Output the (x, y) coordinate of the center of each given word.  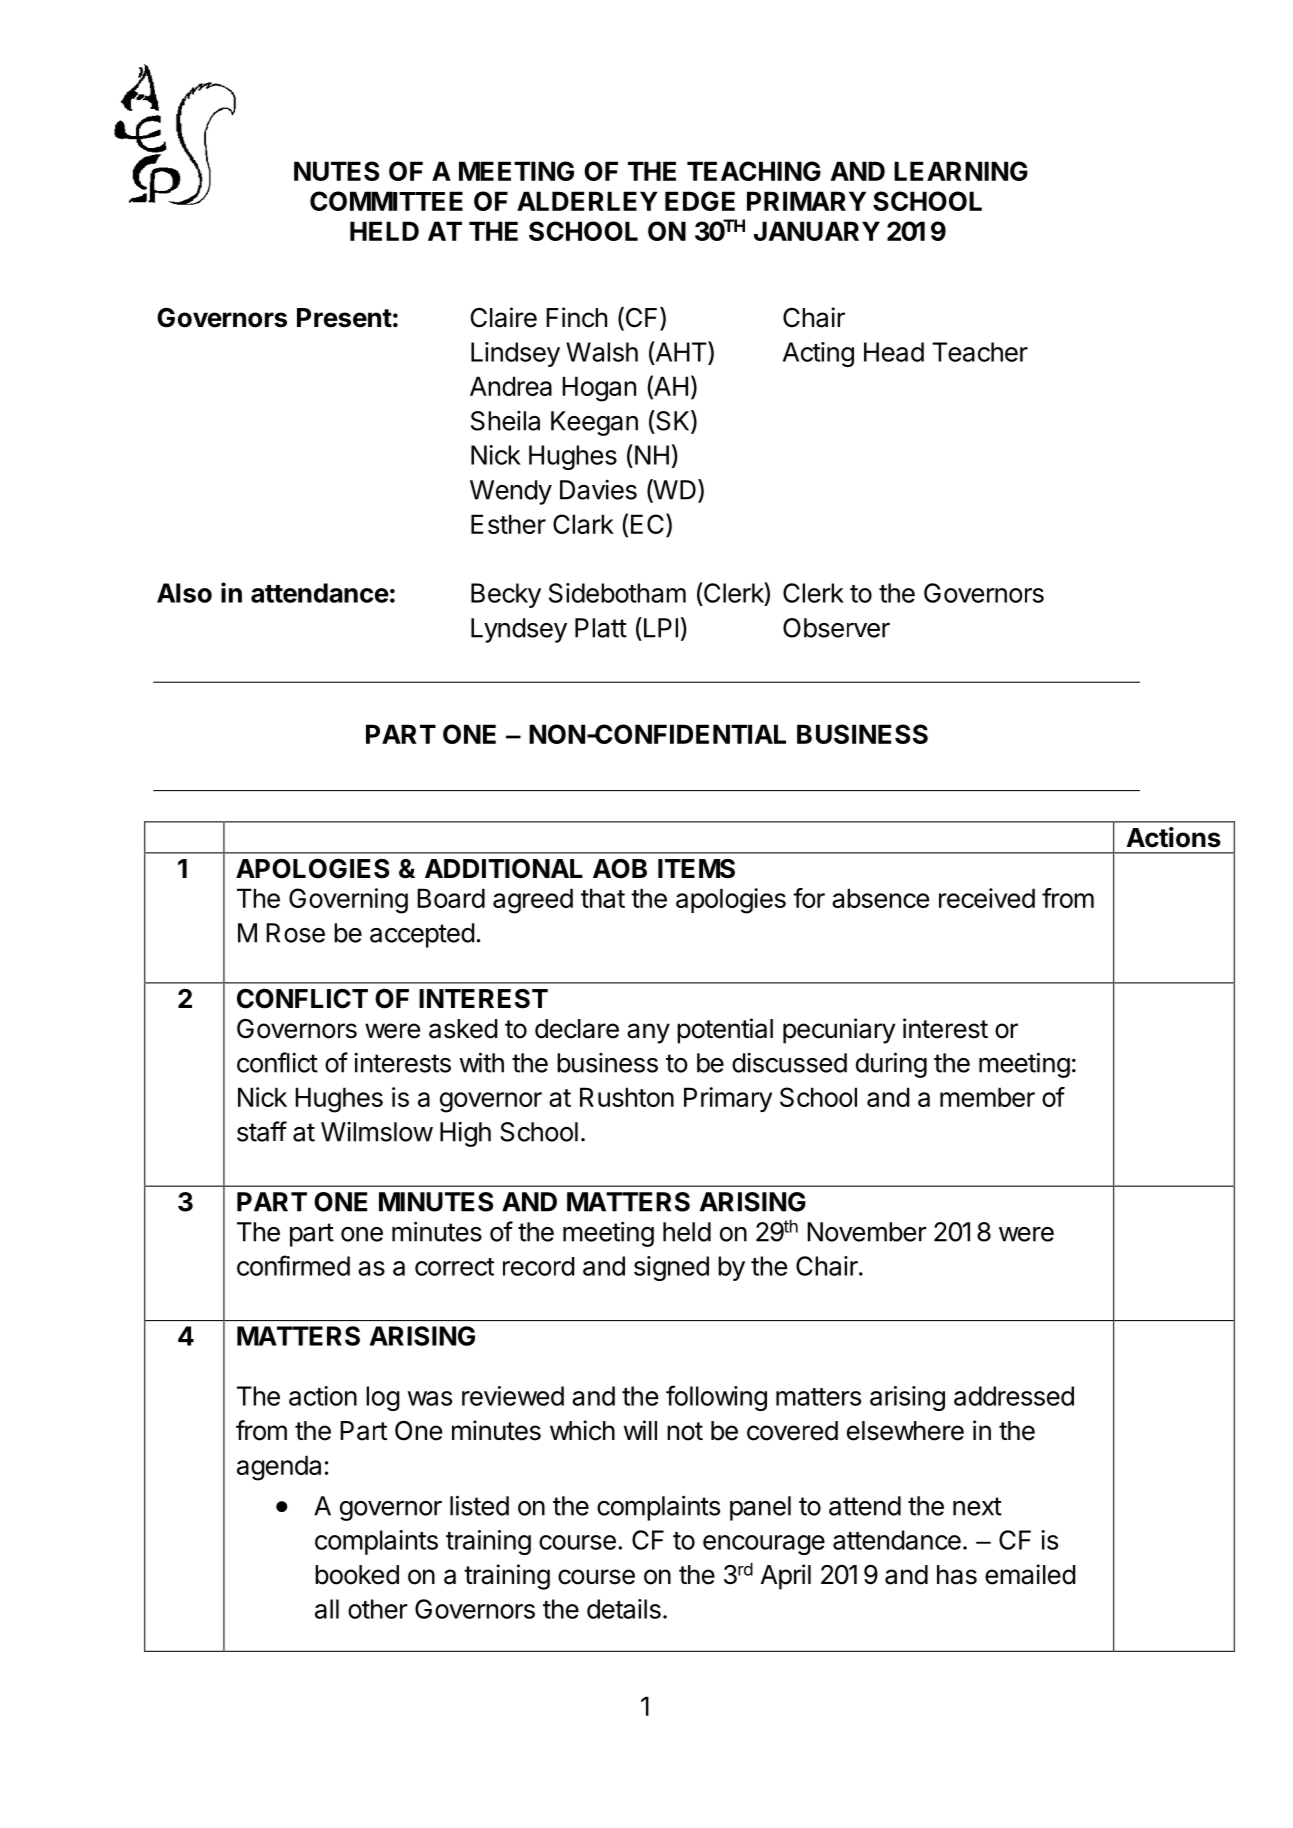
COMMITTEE (386, 201)
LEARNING (961, 171)
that (603, 898)
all (327, 1609)
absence (880, 898)
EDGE (700, 201)
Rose (295, 933)
